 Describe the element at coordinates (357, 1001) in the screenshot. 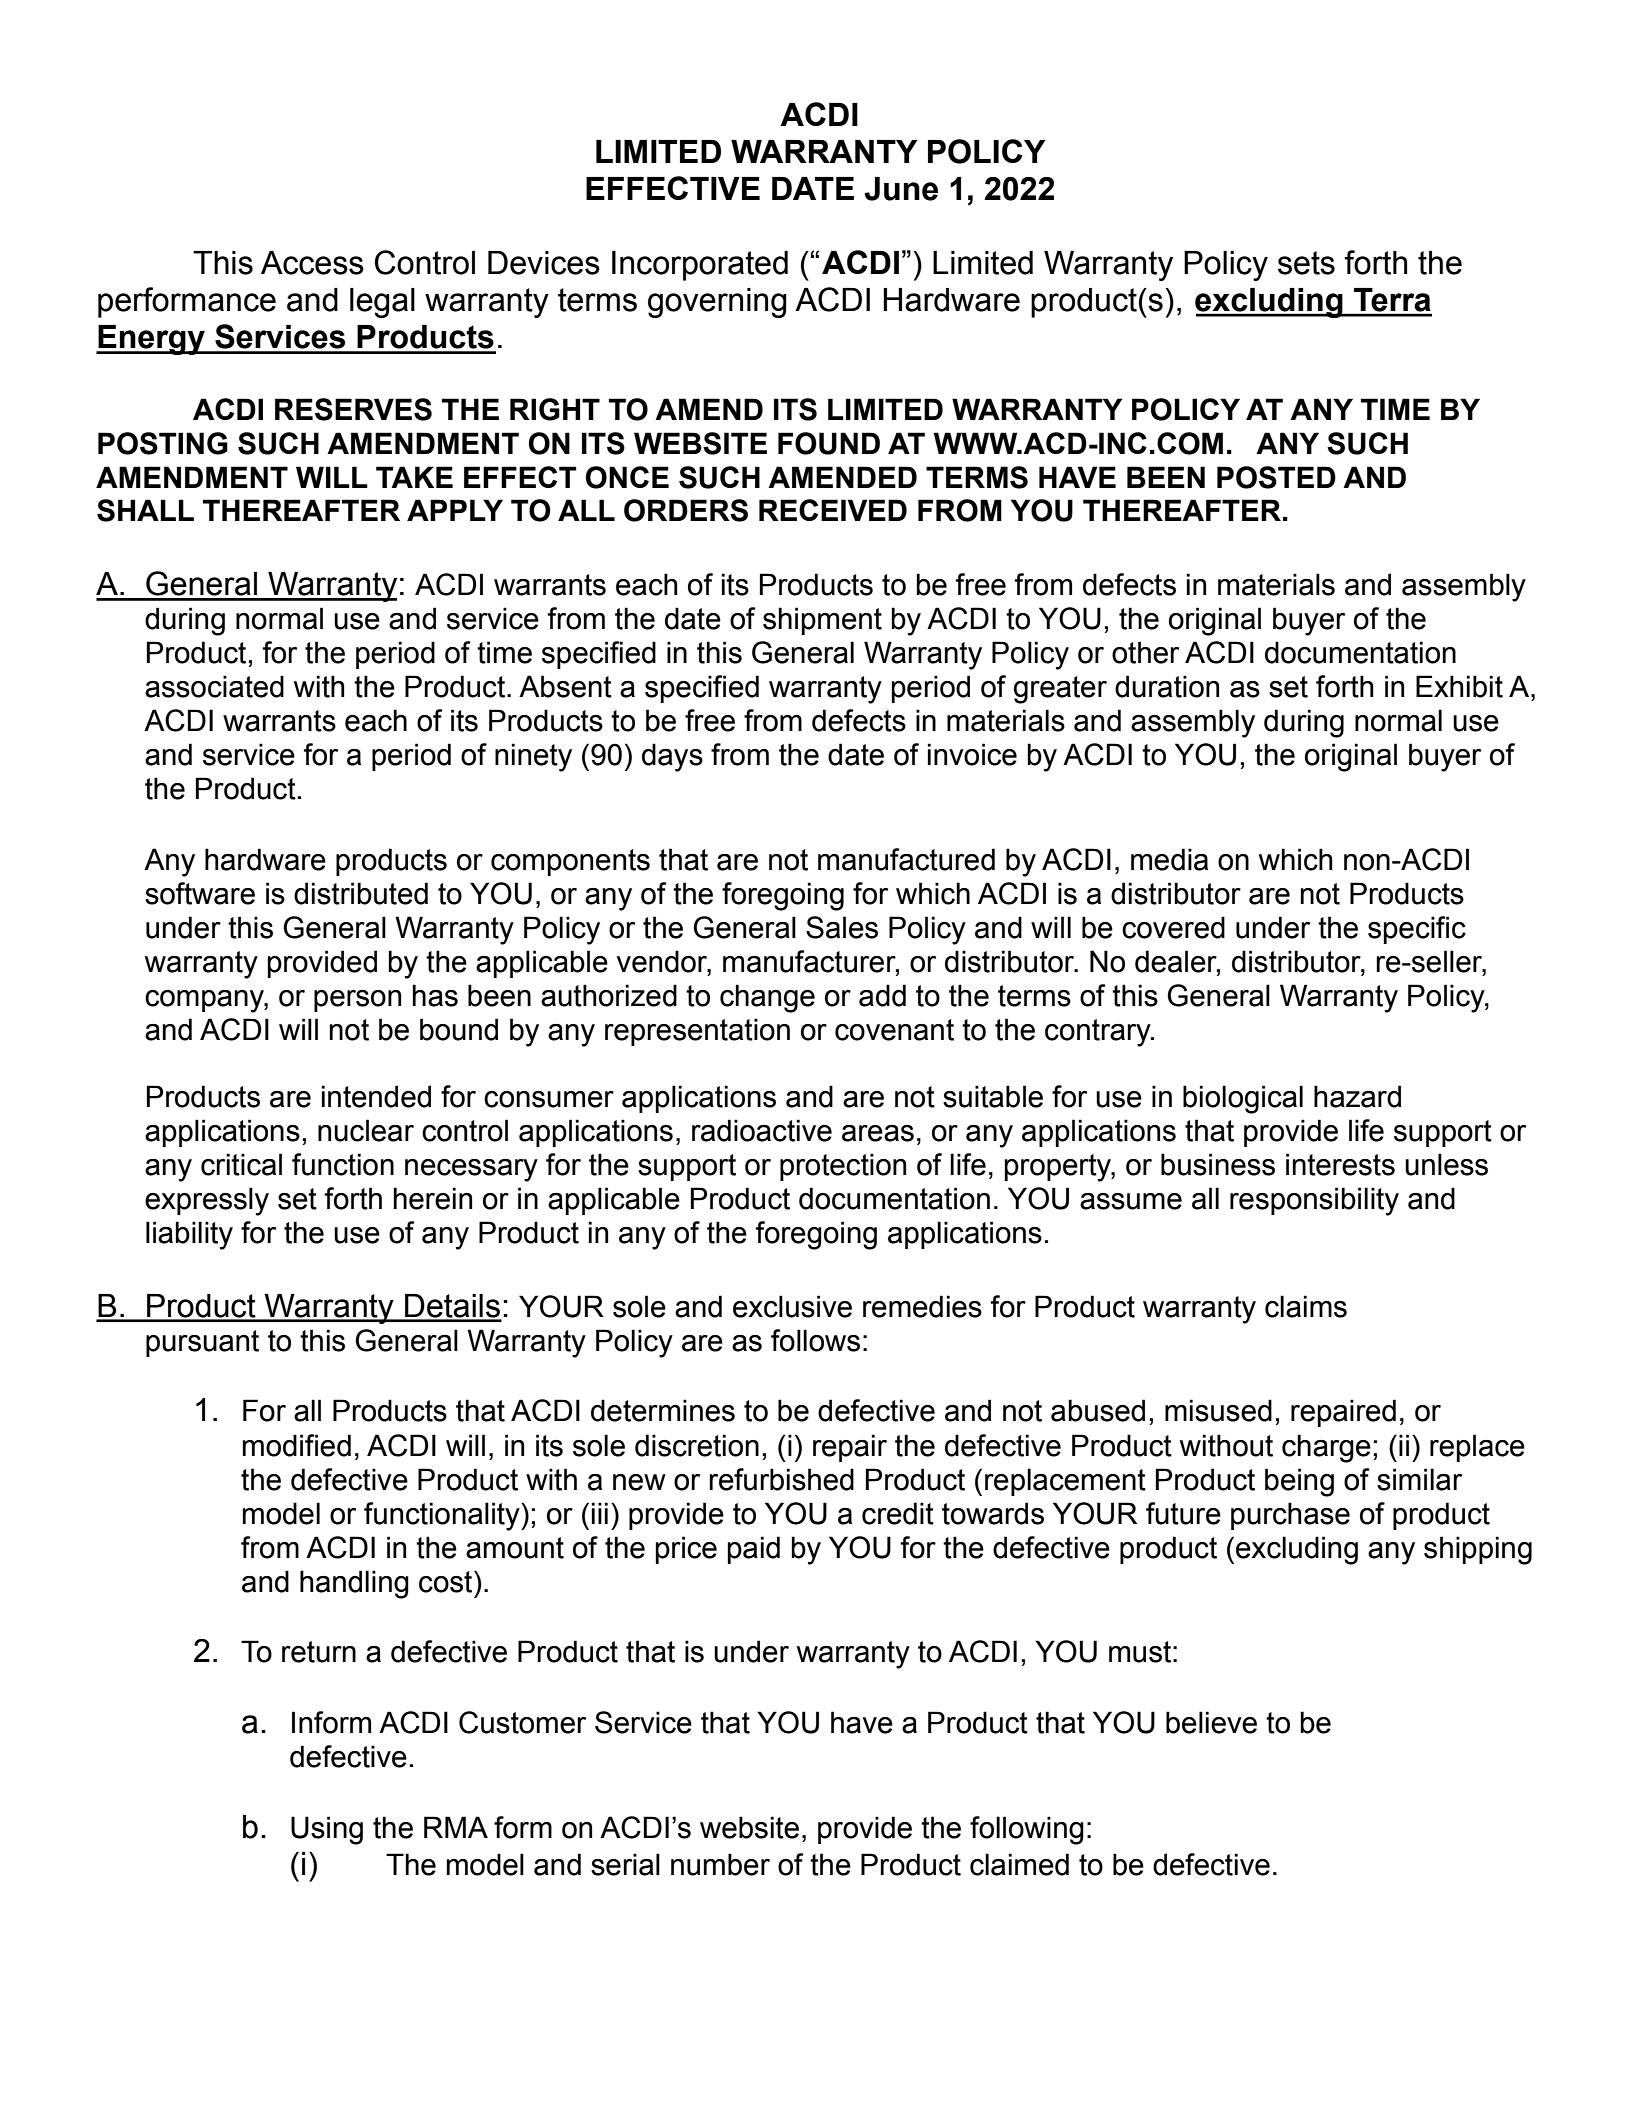

I see `person` at that location.
